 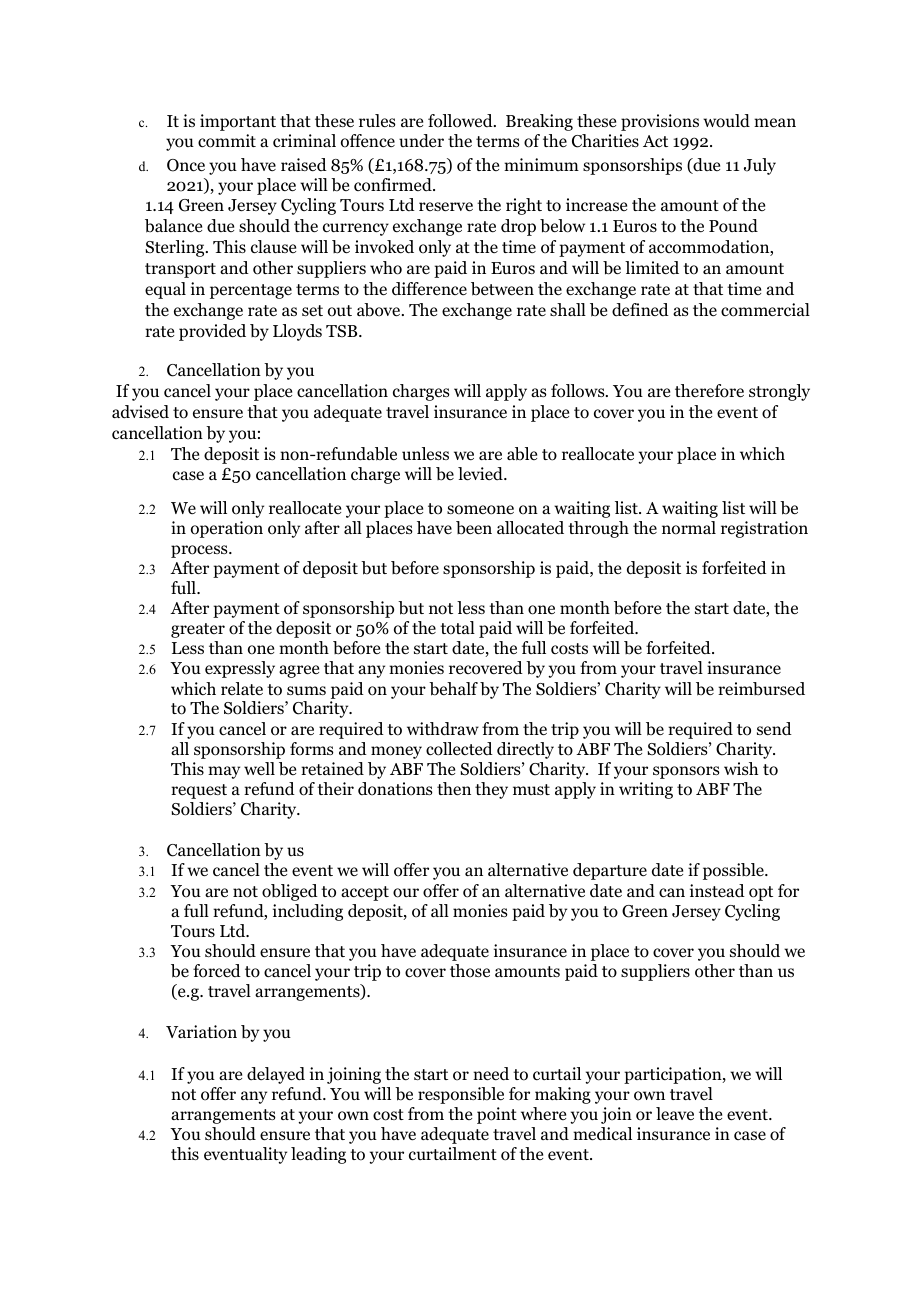 What do you see at coordinates (212, 332) in the screenshot?
I see `provided` at bounding box center [212, 332].
